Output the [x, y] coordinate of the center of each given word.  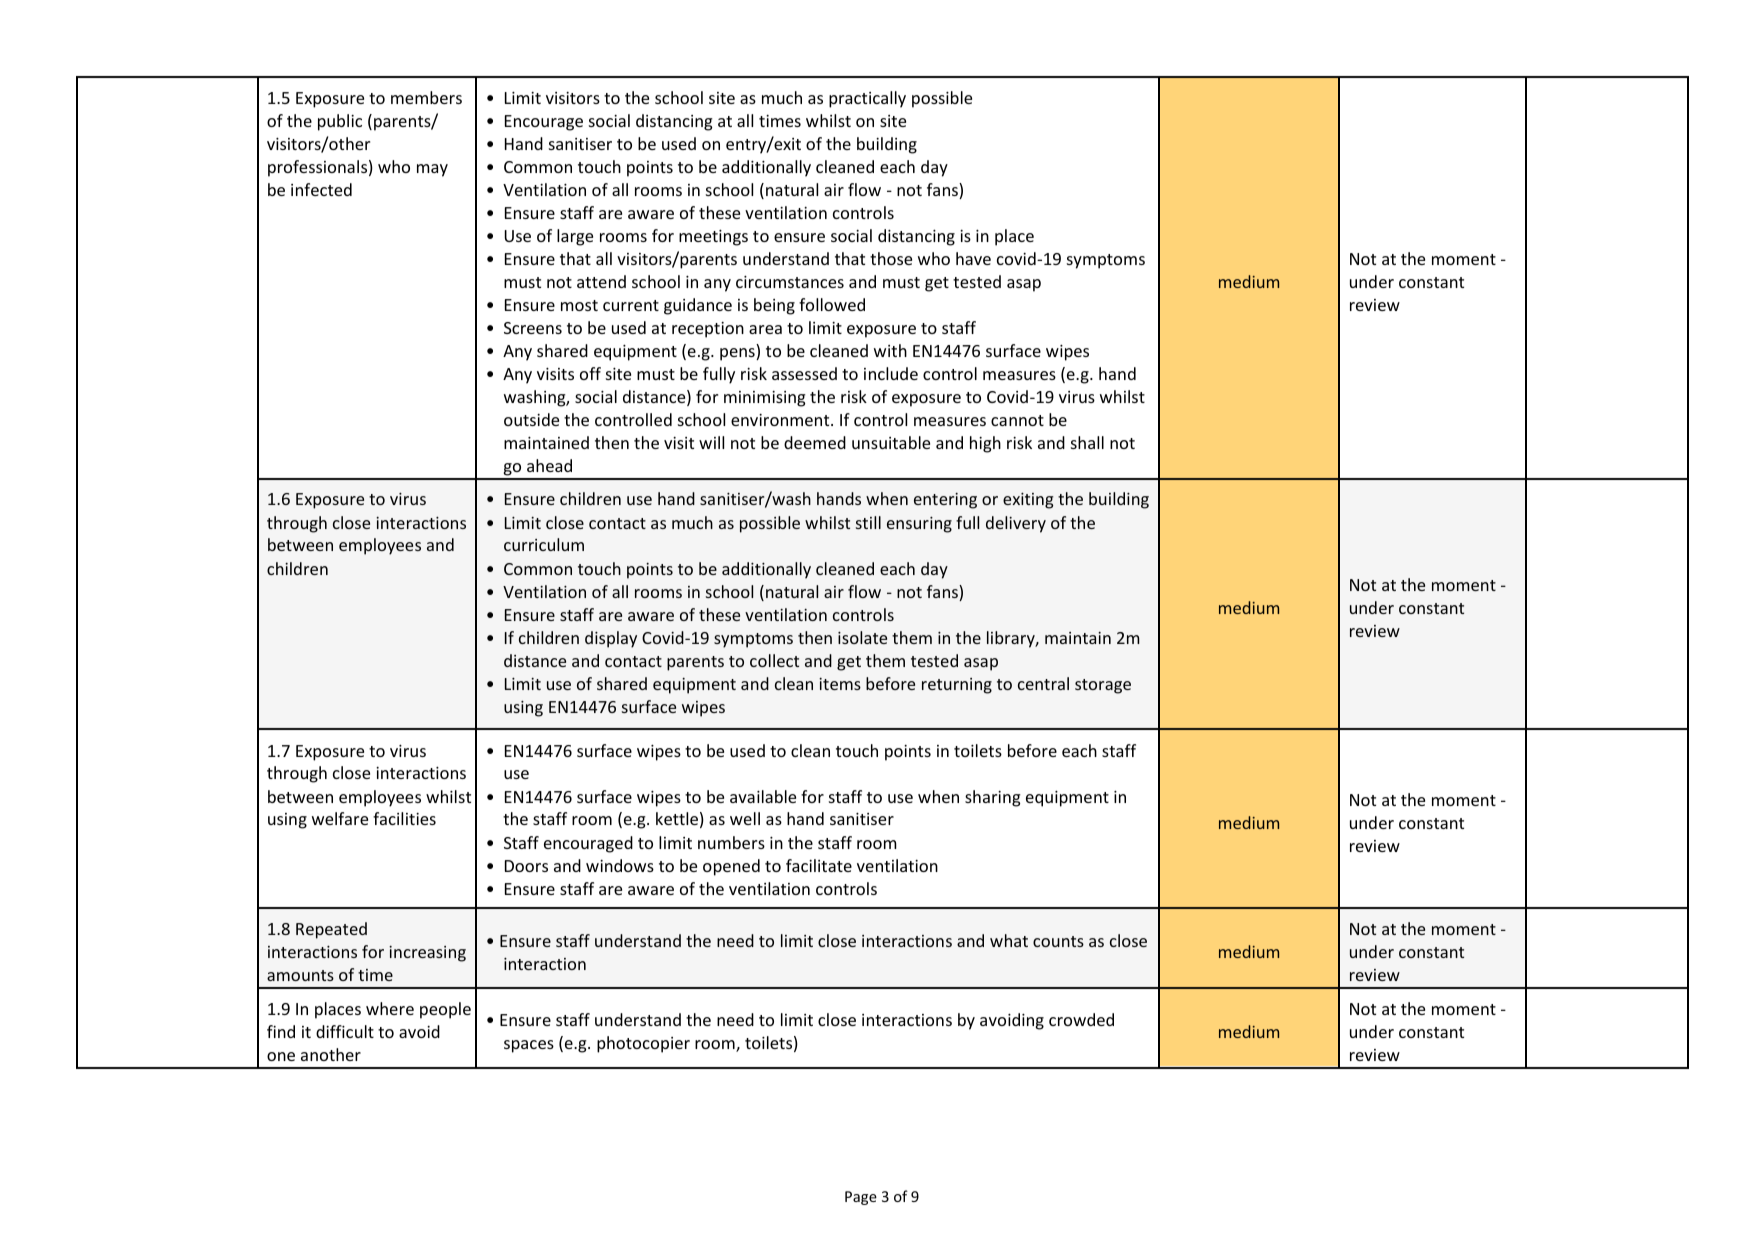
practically [867, 99]
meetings [713, 238]
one [281, 1056]
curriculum [544, 544]
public [340, 122]
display [611, 639]
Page [861, 1198]
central [1043, 683]
